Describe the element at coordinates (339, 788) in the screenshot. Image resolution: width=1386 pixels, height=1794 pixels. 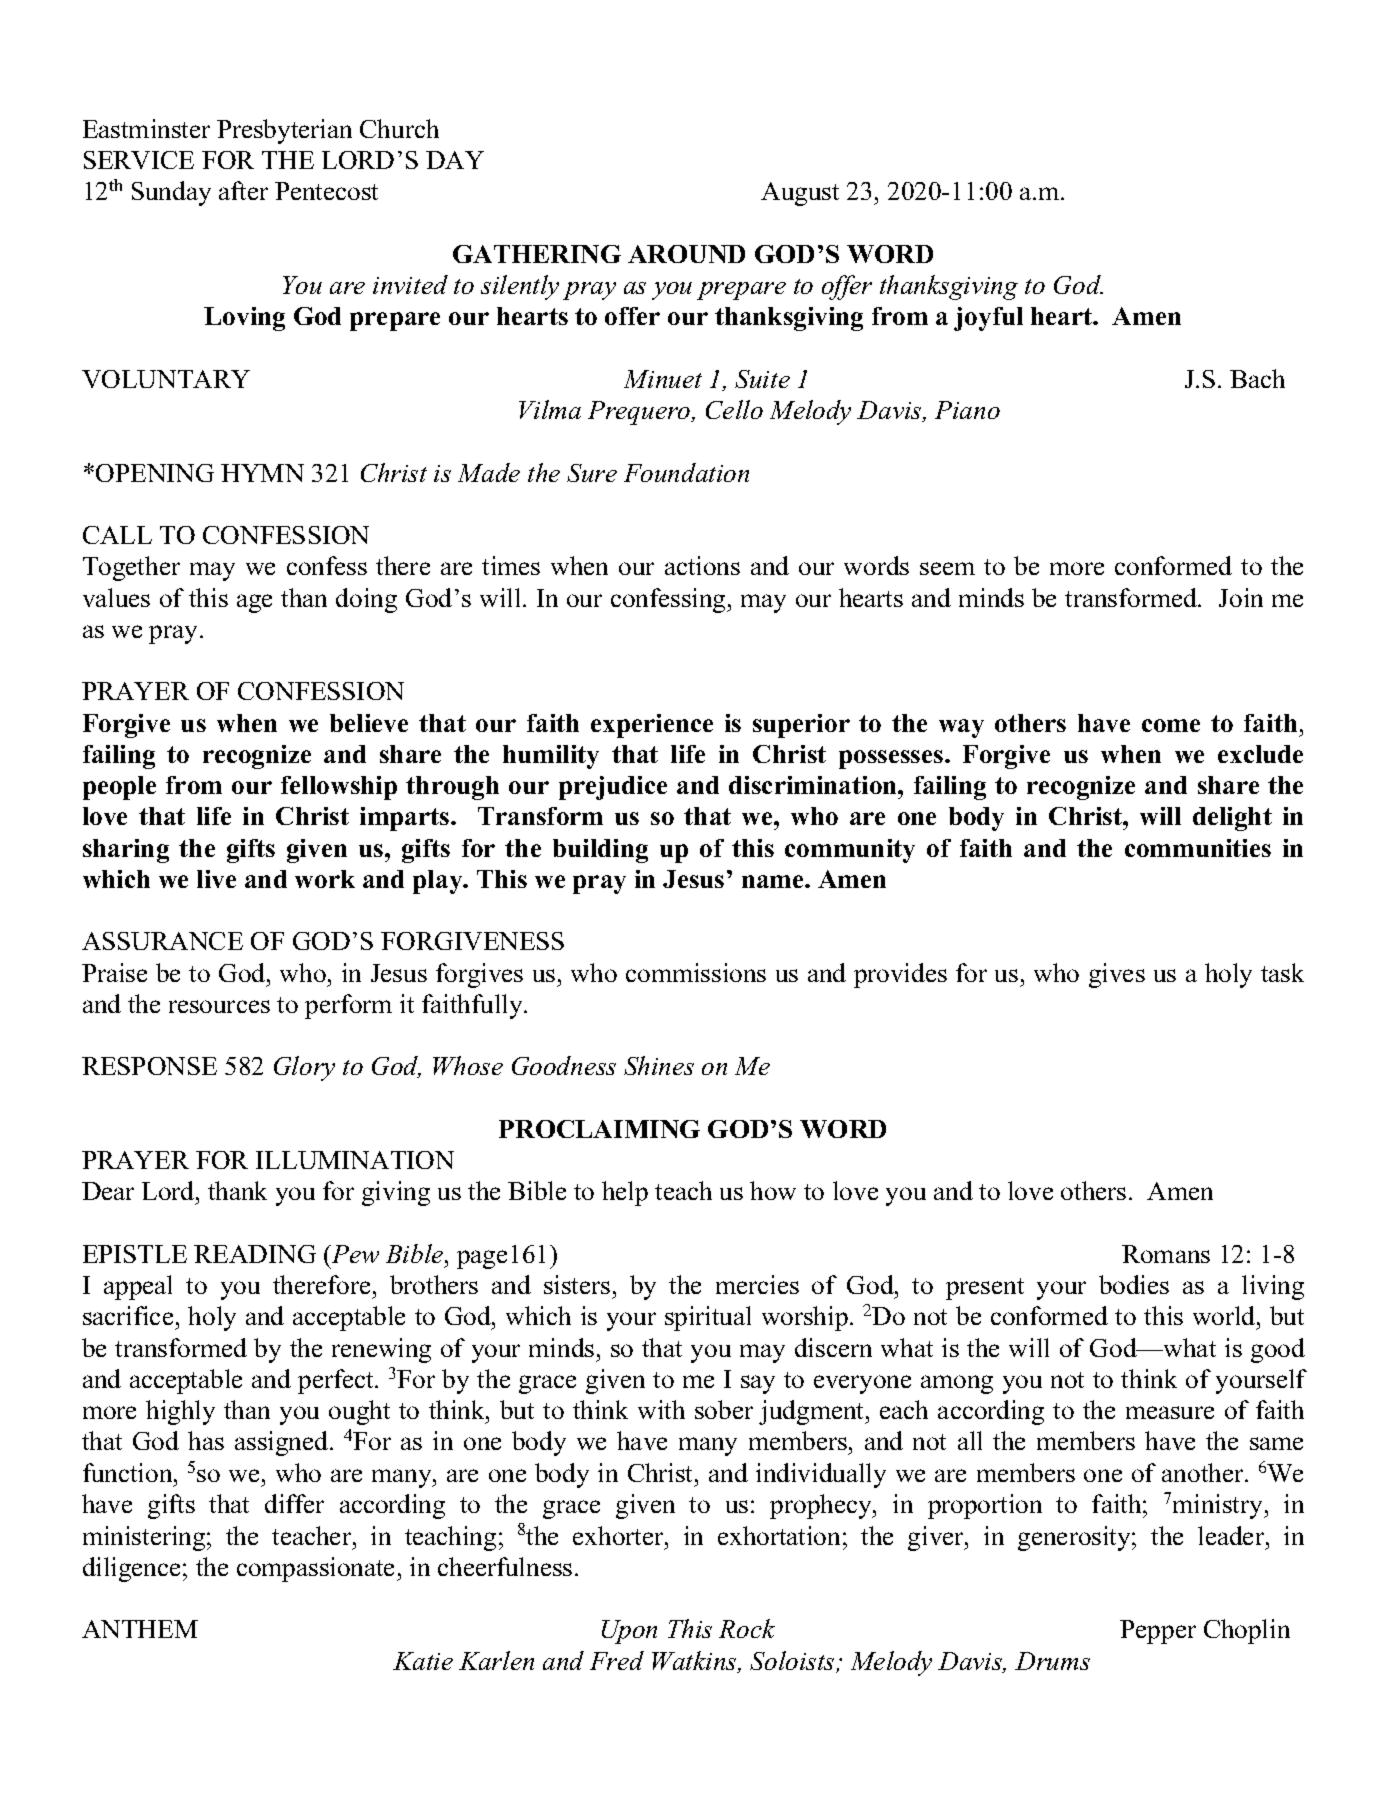
I see `fellowship` at that location.
